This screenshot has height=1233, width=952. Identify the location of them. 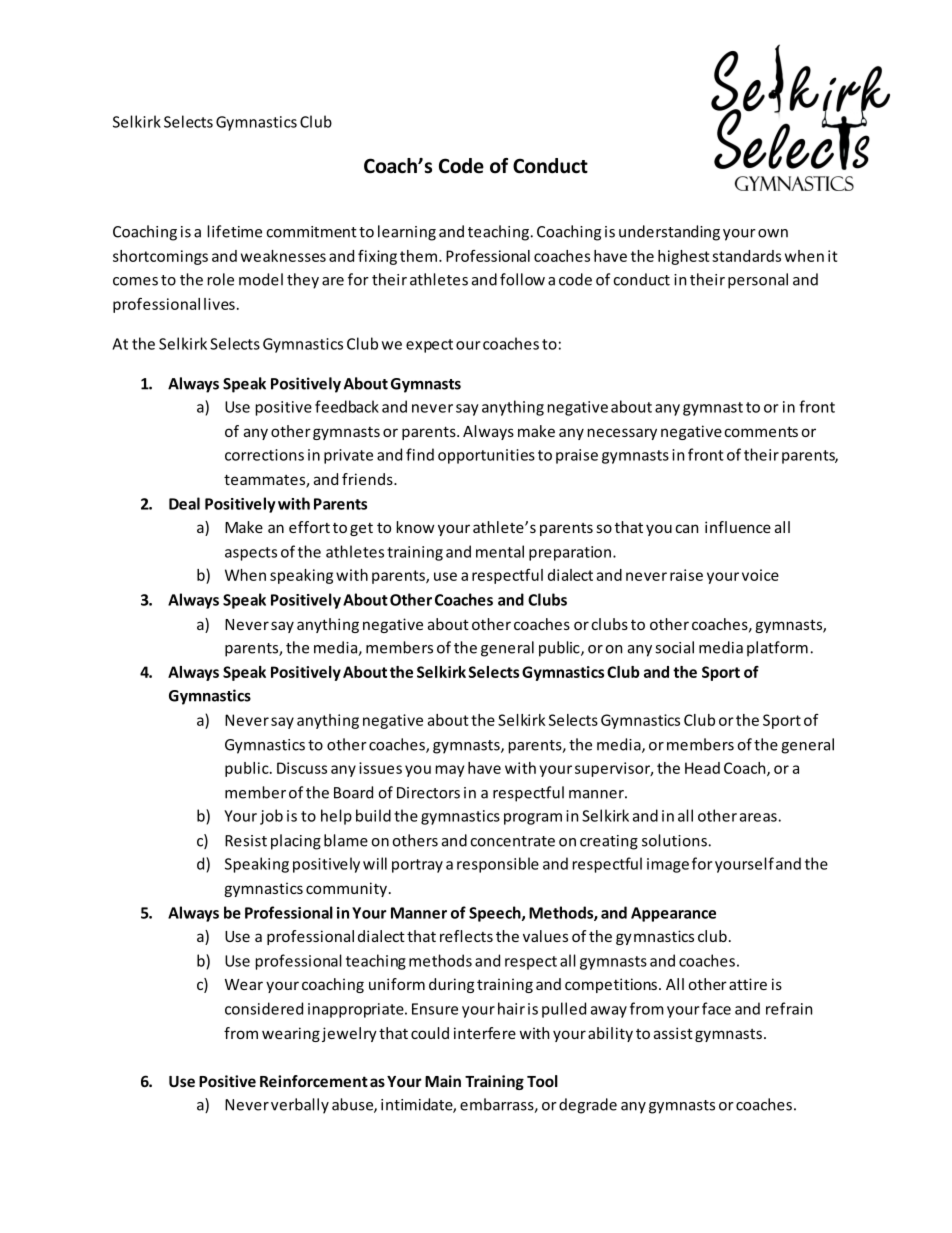
(420, 256).
